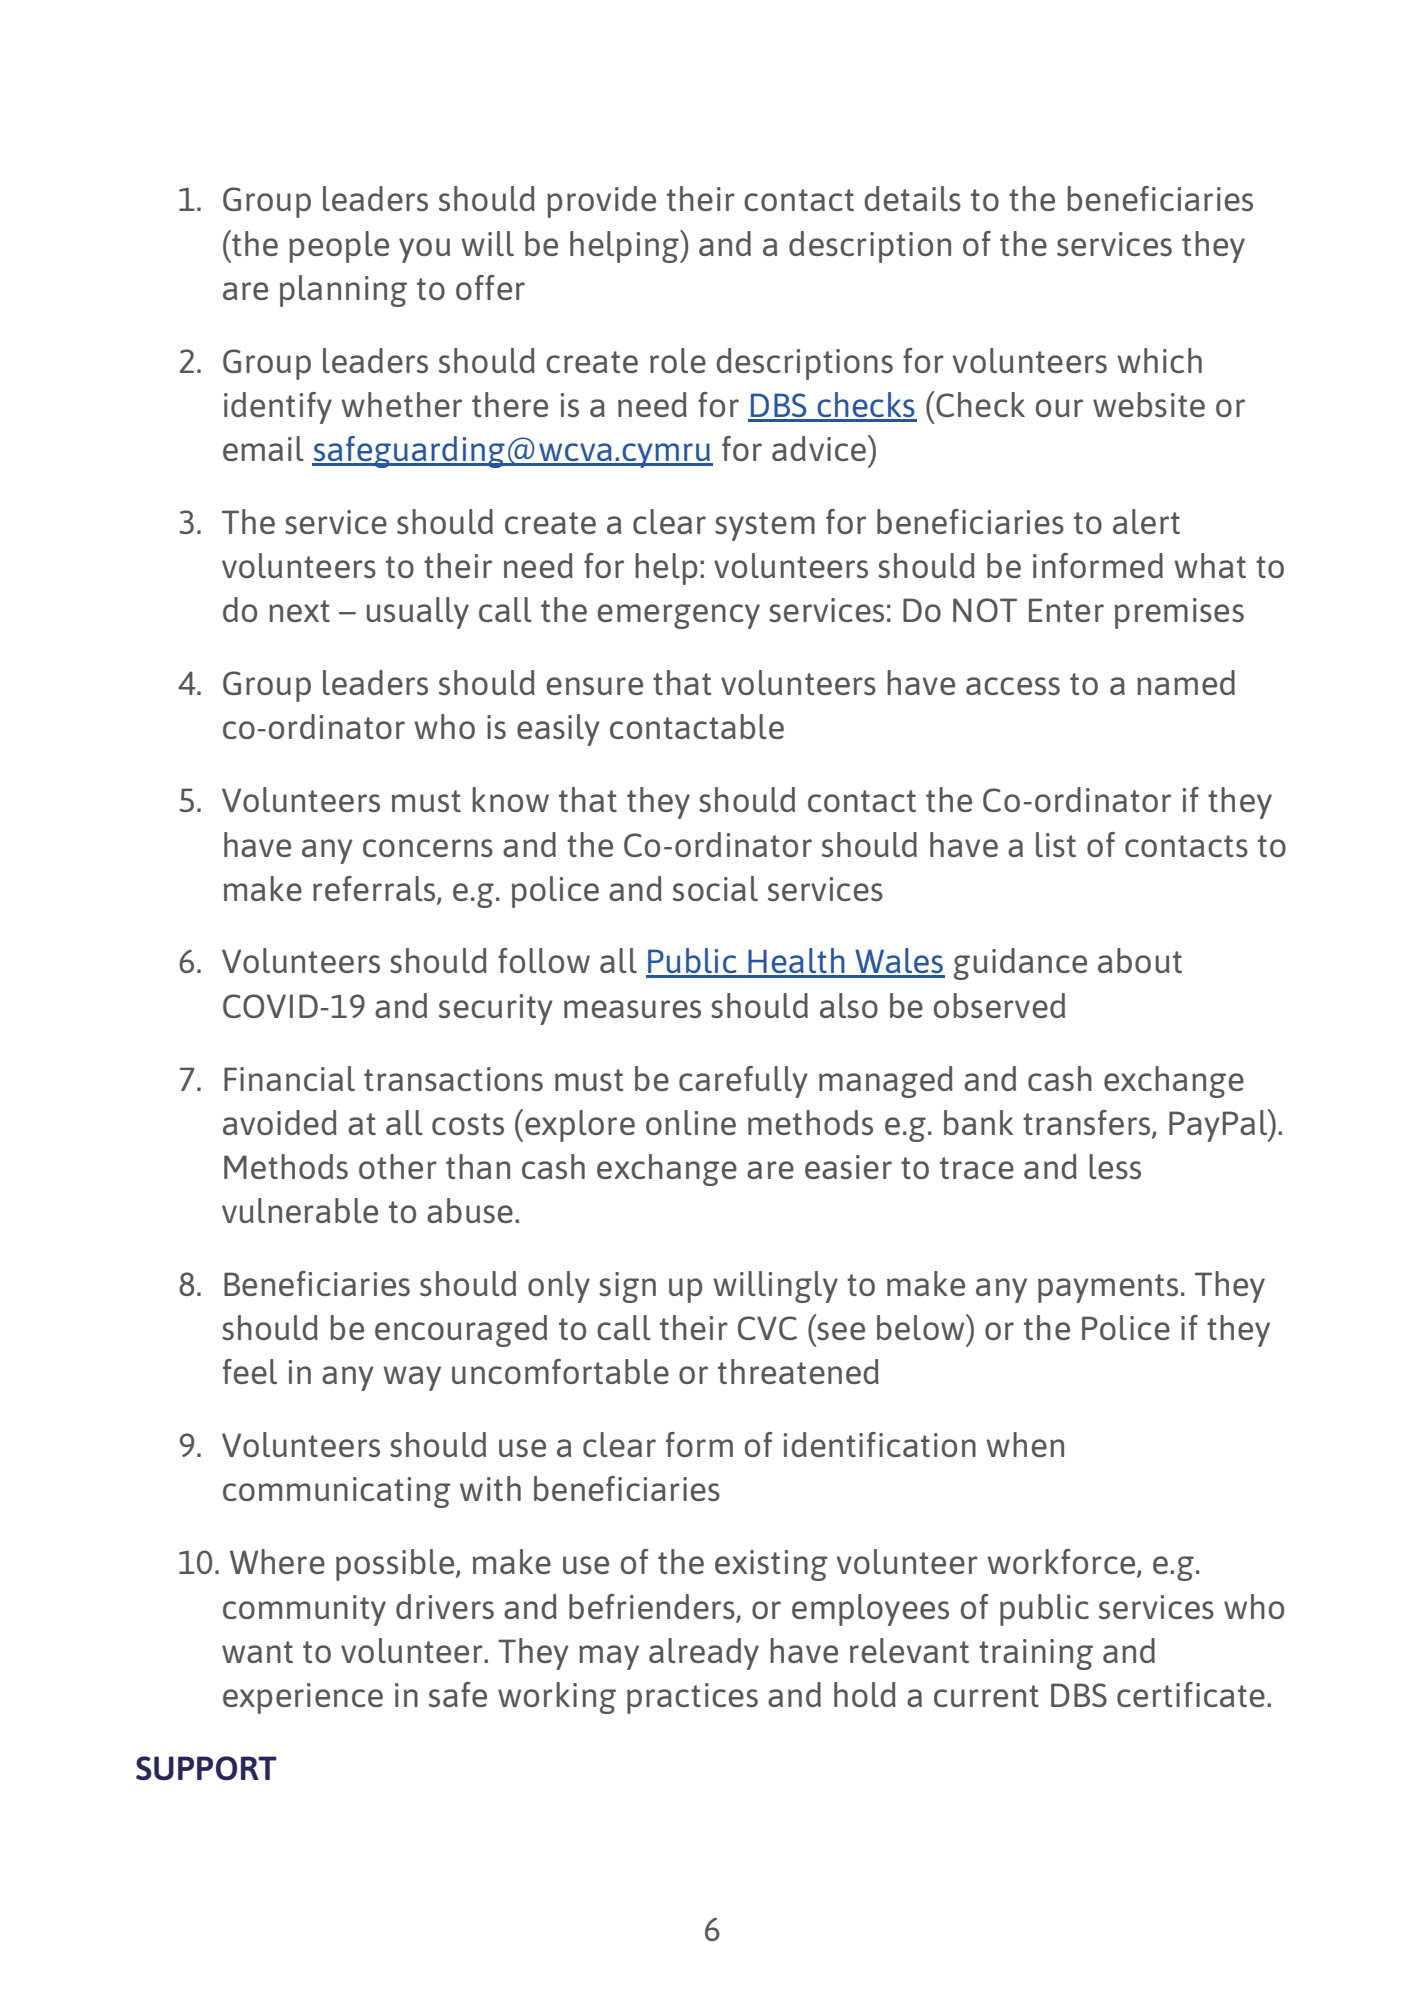  I want to click on vulnerable, so click(300, 1210).
